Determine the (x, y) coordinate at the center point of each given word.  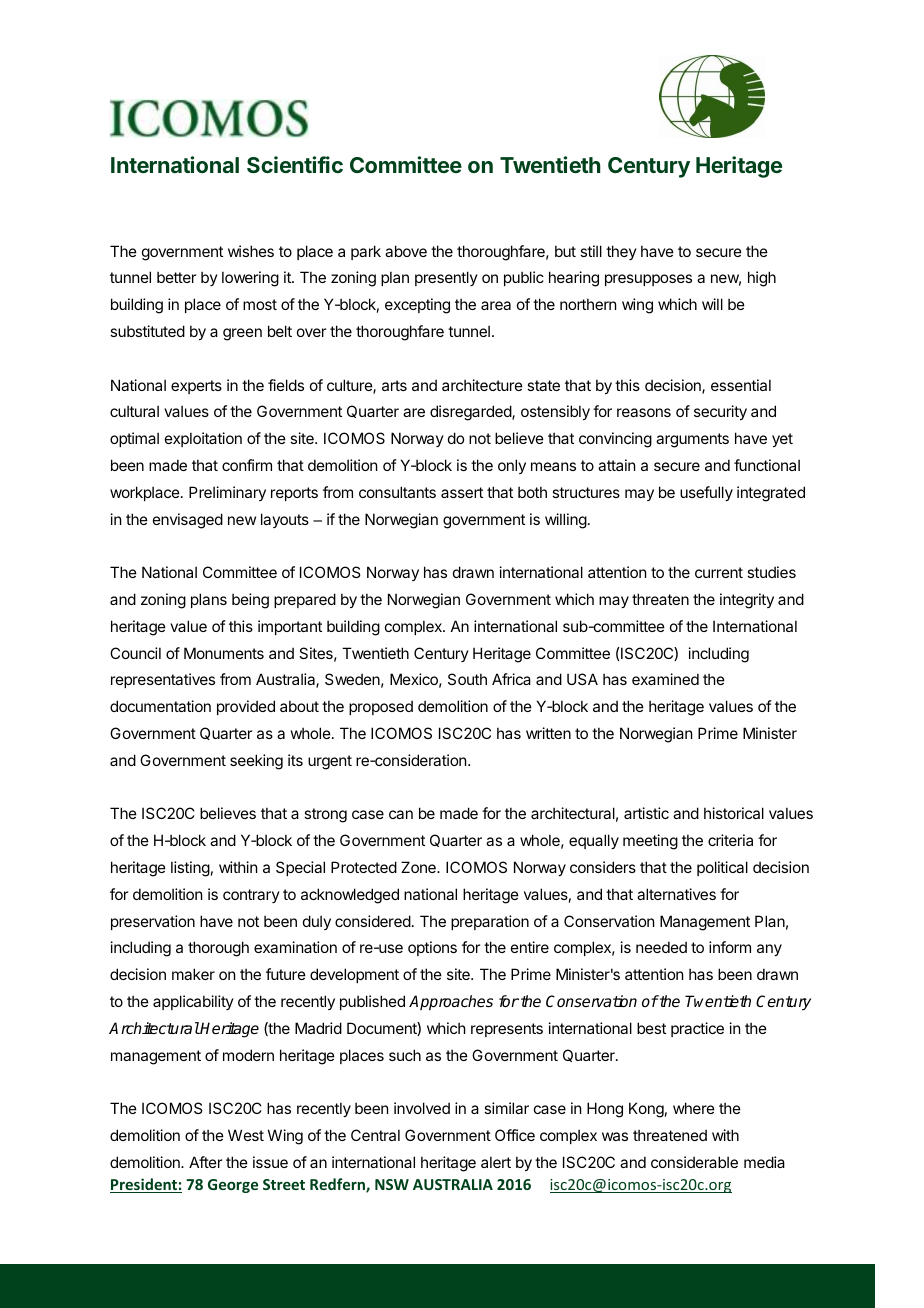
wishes (251, 251)
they (621, 252)
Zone (419, 867)
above (406, 251)
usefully (706, 493)
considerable (694, 1162)
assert (462, 492)
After (205, 1162)
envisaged (188, 521)
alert (496, 1162)
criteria (730, 840)
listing (190, 869)
